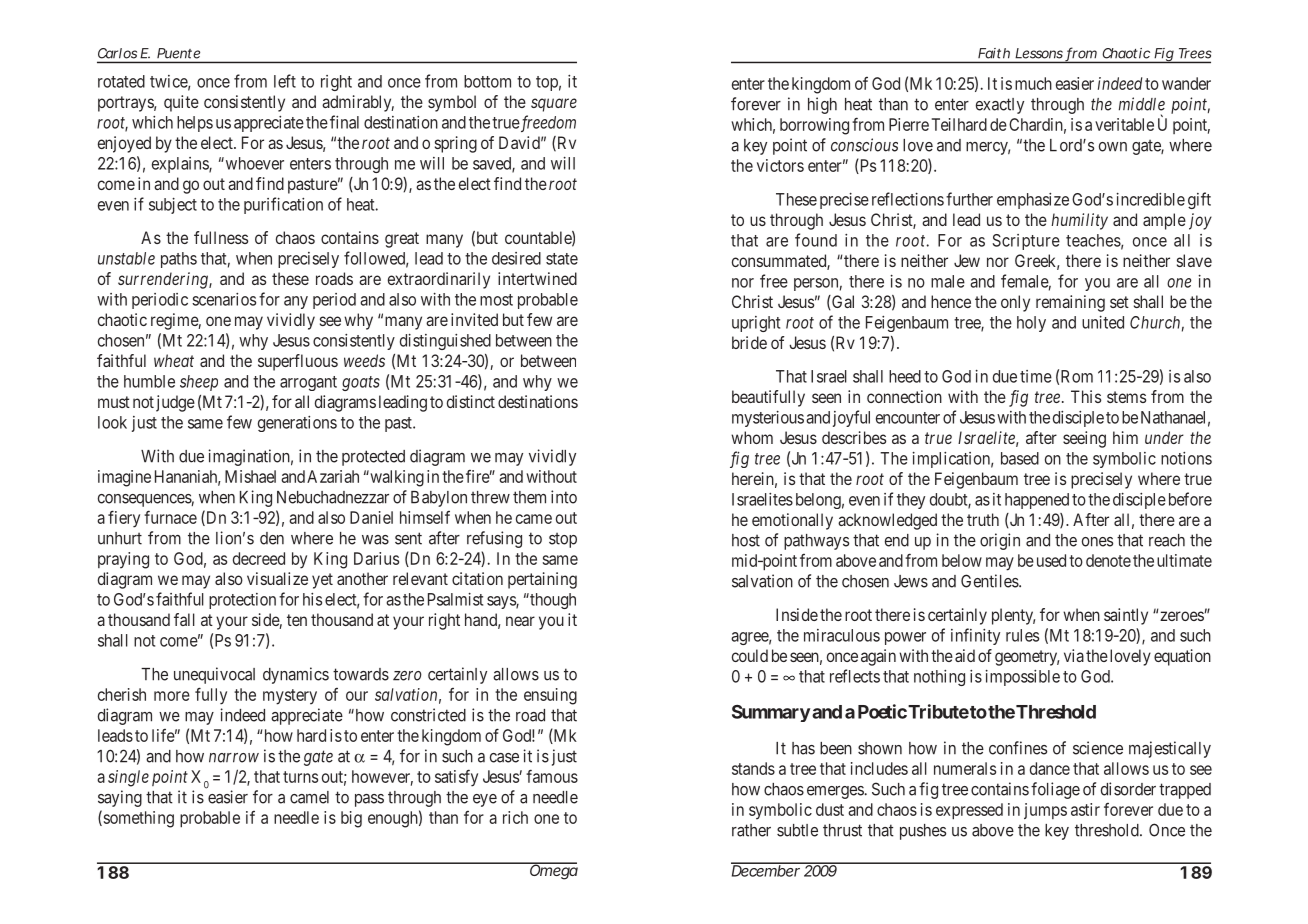  What do you see at coordinates (250, 476) in the screenshot?
I see `Mishael` at bounding box center [250, 476].
